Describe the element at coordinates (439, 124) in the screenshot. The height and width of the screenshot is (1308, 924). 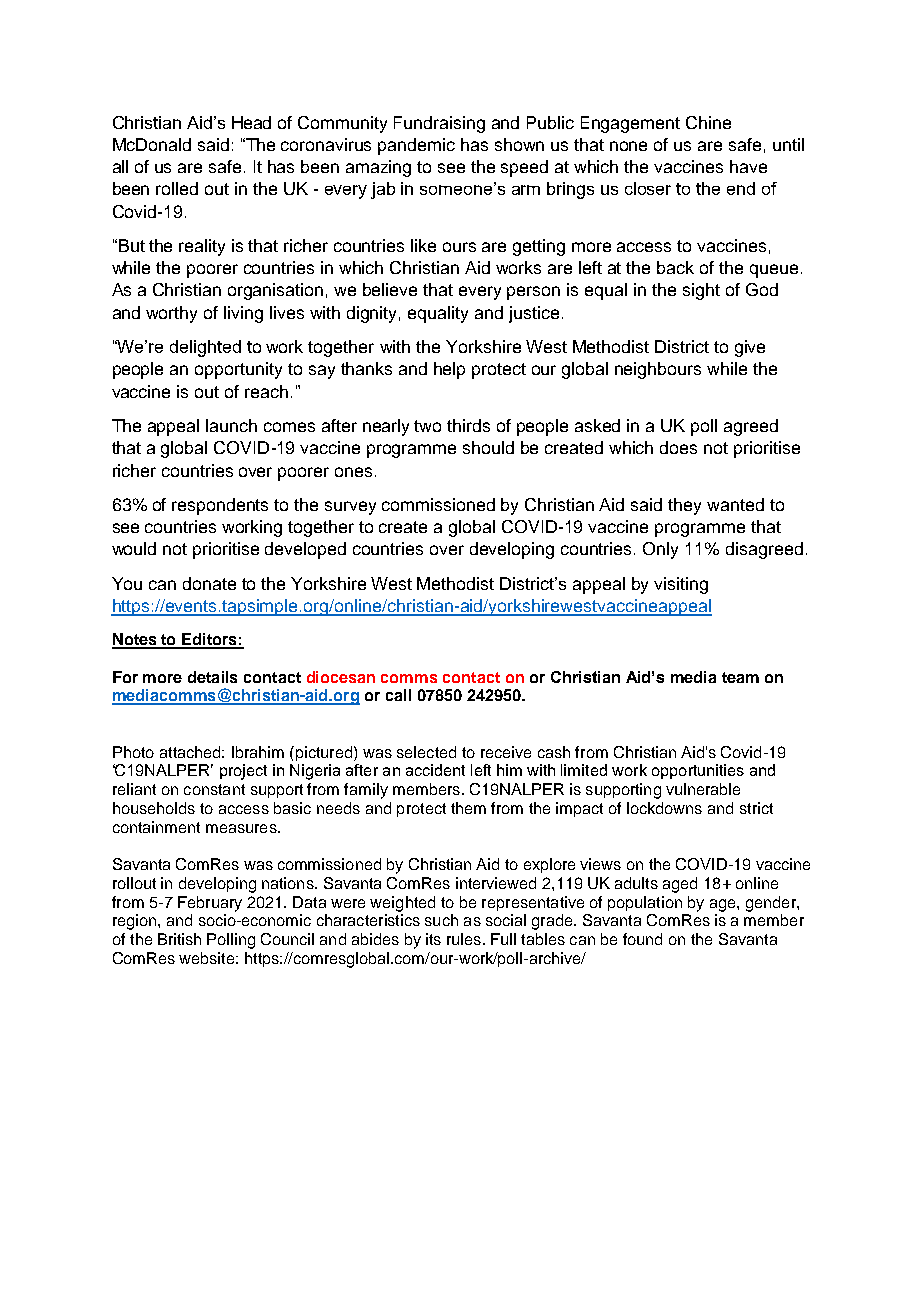
I see `Fundraising` at that location.
